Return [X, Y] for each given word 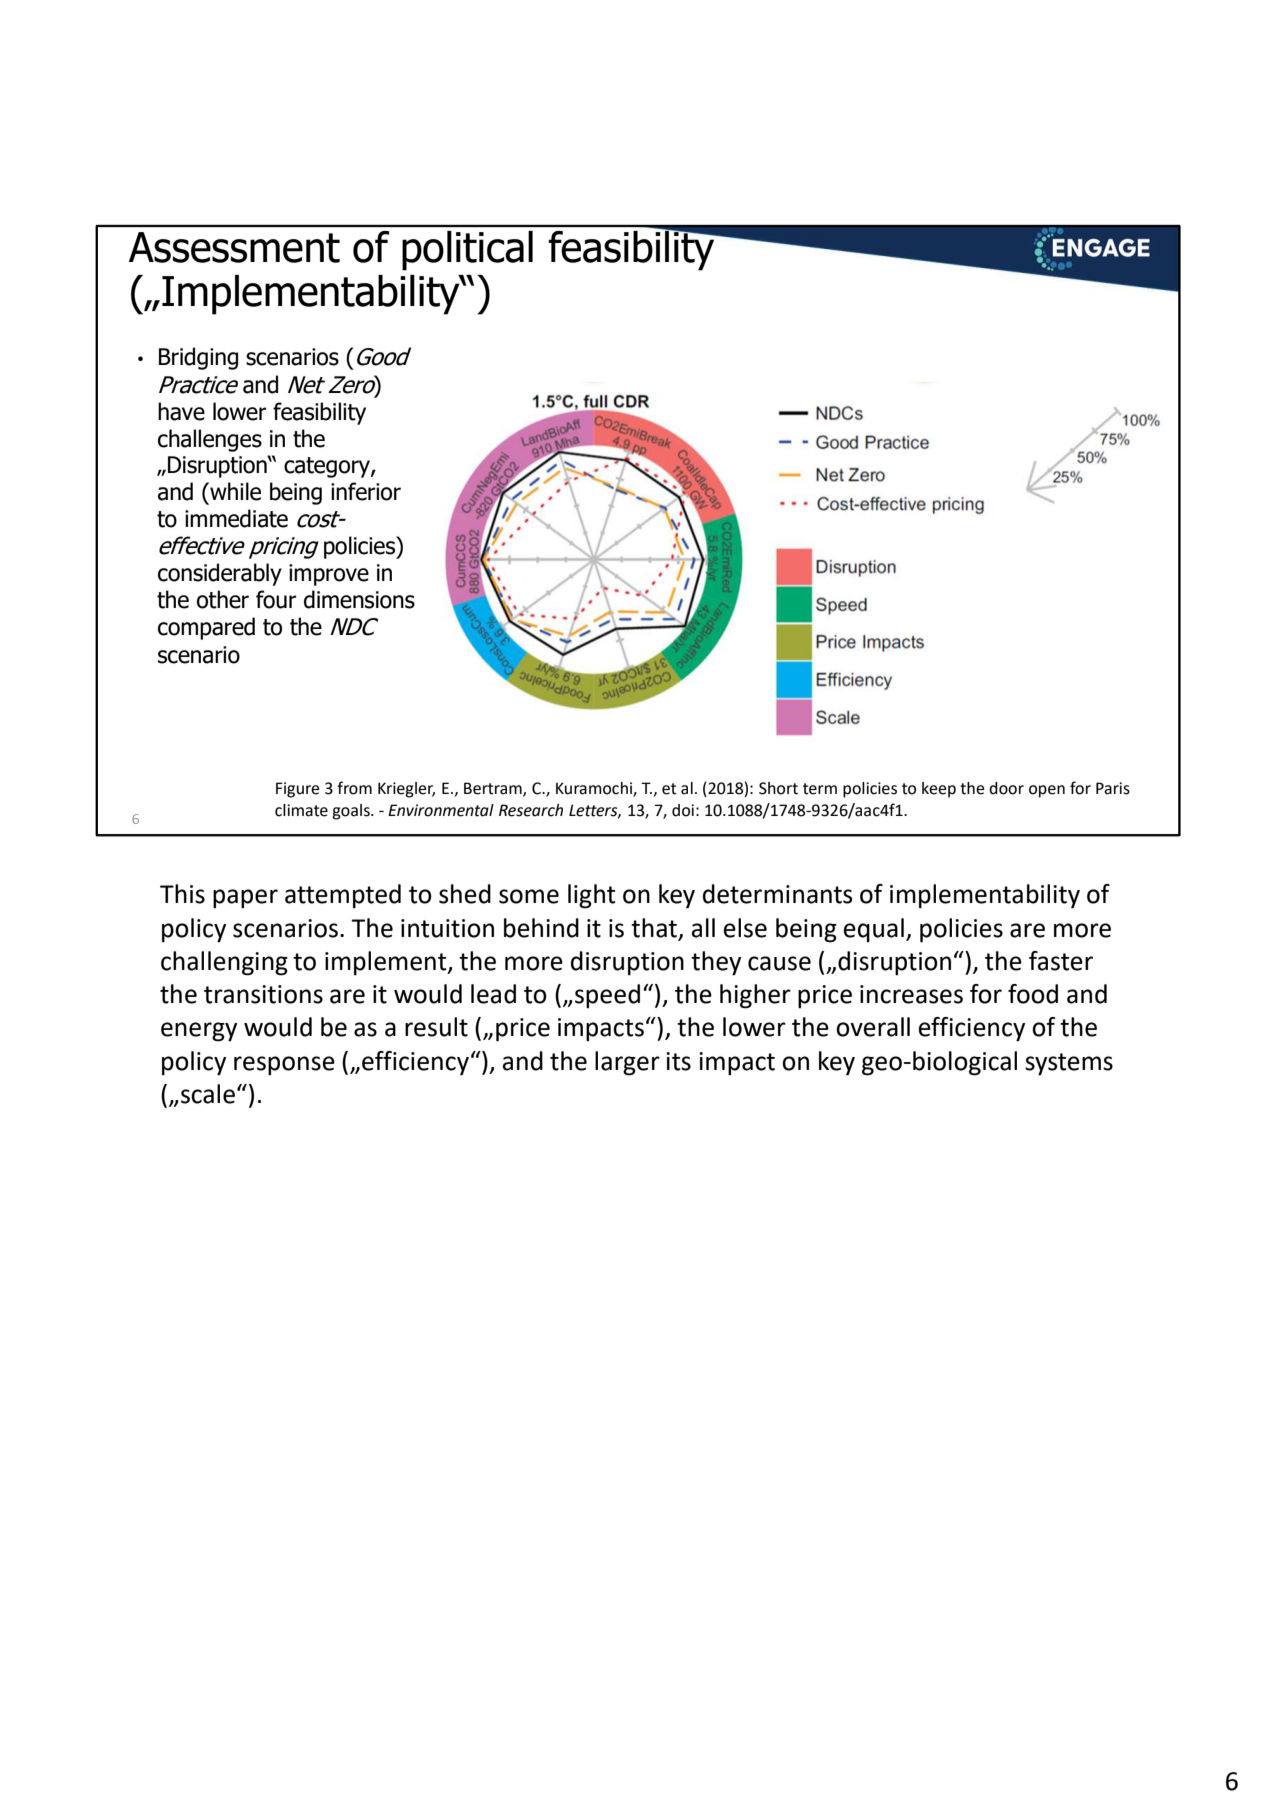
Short [778, 788]
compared [206, 628]
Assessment [234, 247]
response [284, 1066]
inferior [366, 491]
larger [627, 1063]
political [467, 251]
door [1006, 788]
